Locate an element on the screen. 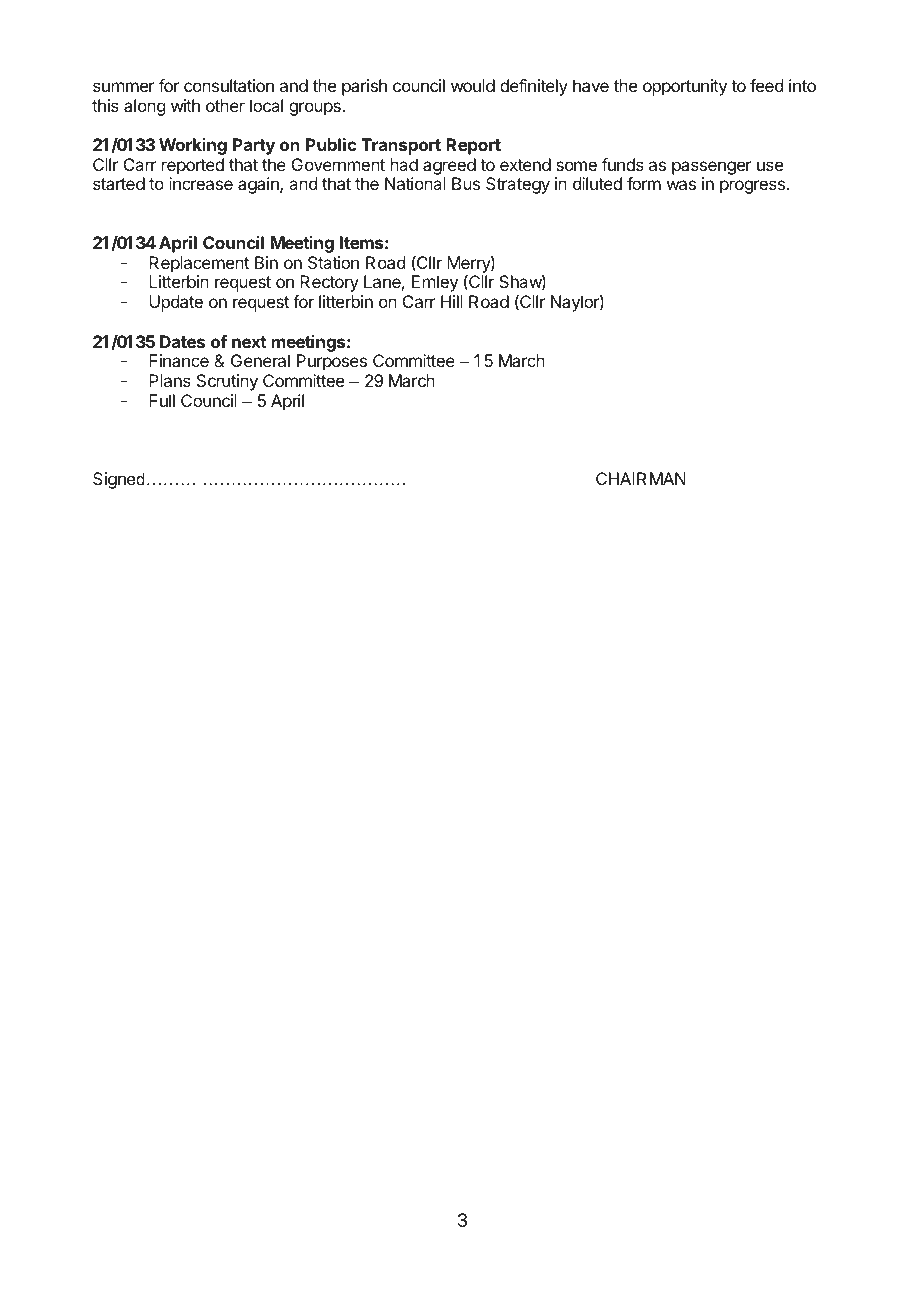 This screenshot has height=1308, width=924. Hill is located at coordinates (452, 301).
